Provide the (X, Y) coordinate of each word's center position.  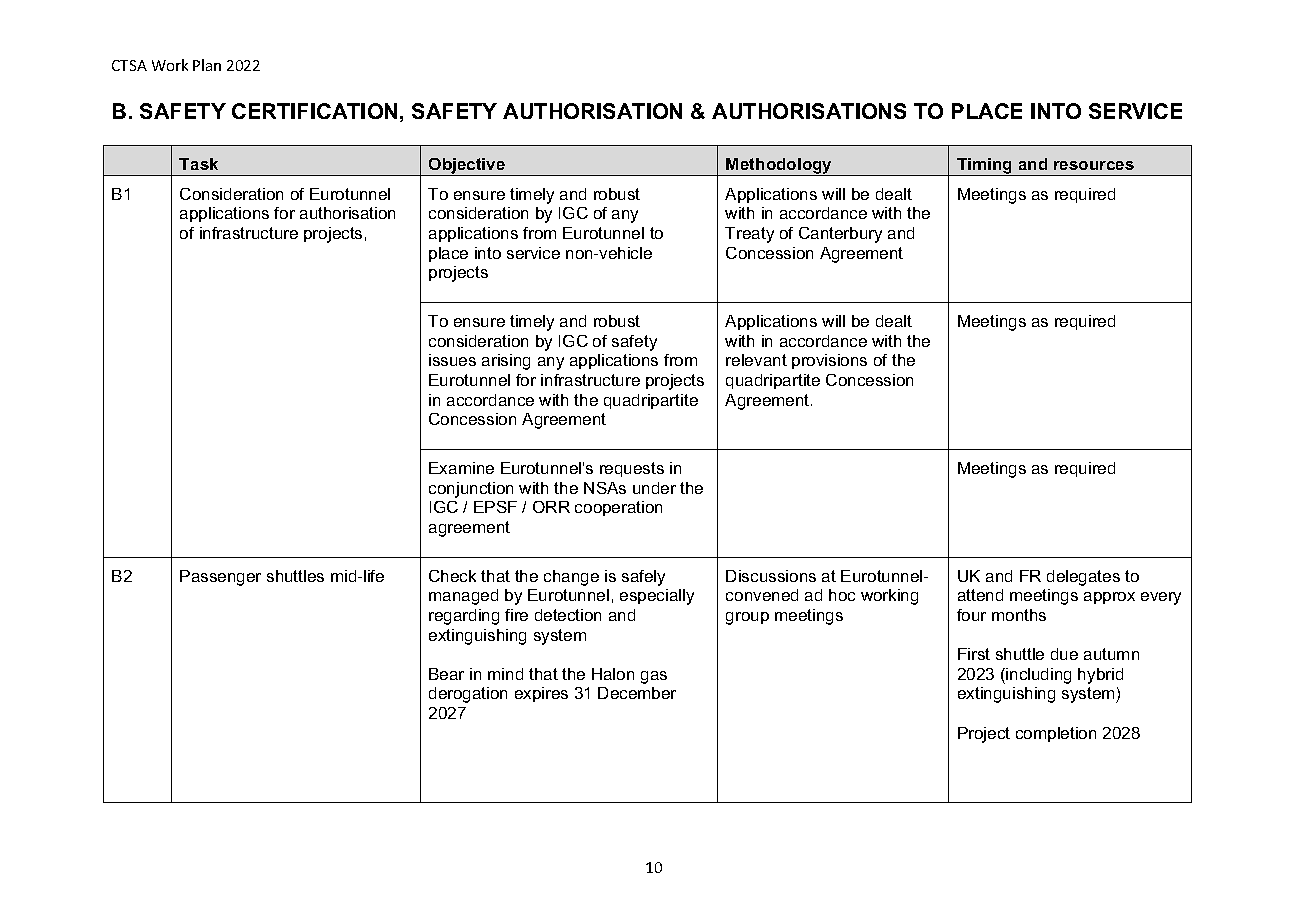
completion (1056, 734)
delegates (1083, 578)
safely (643, 578)
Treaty (749, 235)
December (637, 693)
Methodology (780, 167)
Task (198, 164)
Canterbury (840, 235)
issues (452, 360)
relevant (756, 360)
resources (1094, 165)
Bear (446, 674)
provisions (829, 361)
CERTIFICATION (314, 111)
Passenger (220, 578)
